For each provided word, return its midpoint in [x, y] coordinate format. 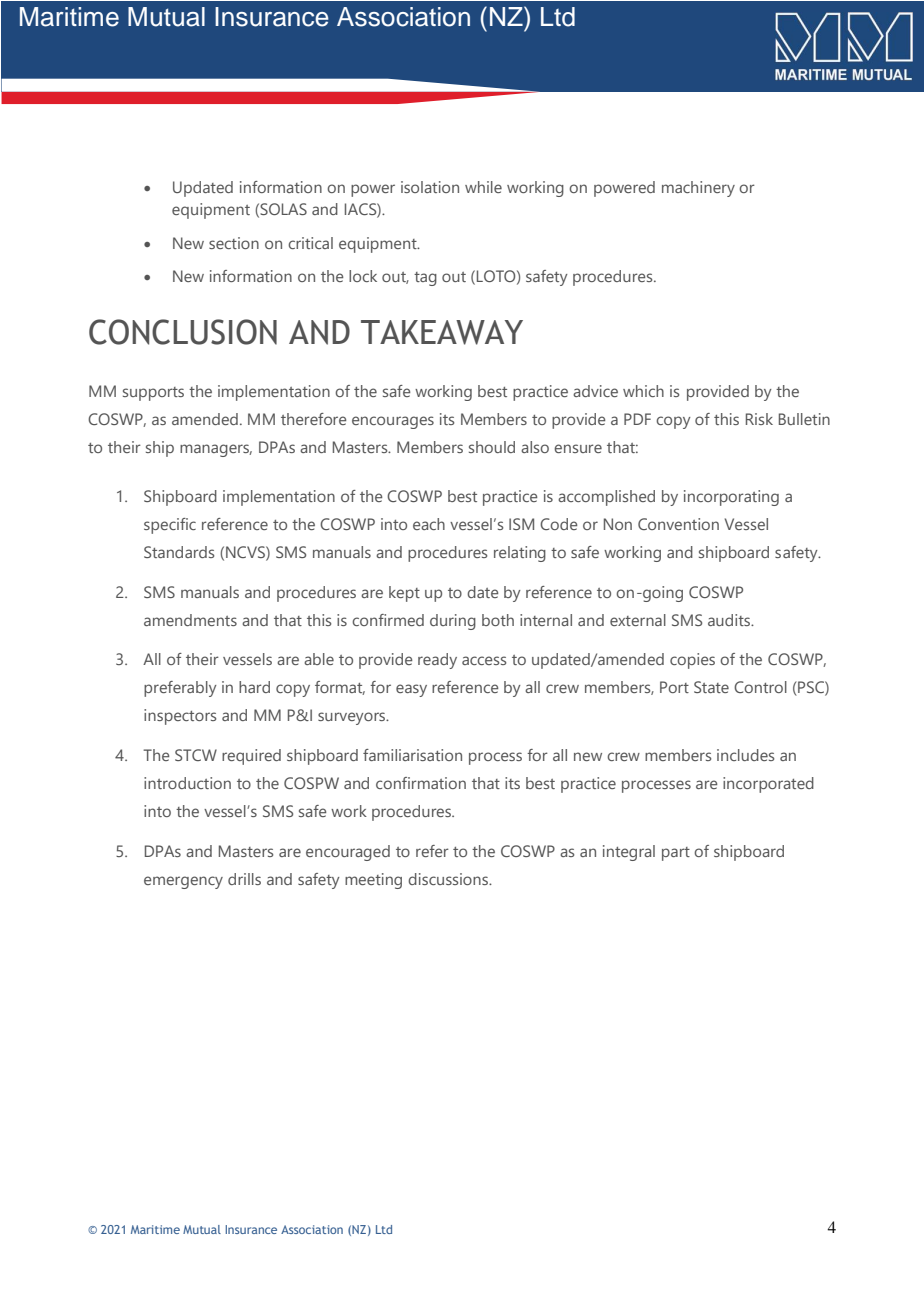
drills [244, 879]
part [676, 854]
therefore [314, 419]
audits [730, 620]
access [484, 660]
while [483, 187]
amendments [190, 620]
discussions [449, 879]
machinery [698, 189]
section [234, 243]
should [492, 447]
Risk [759, 419]
